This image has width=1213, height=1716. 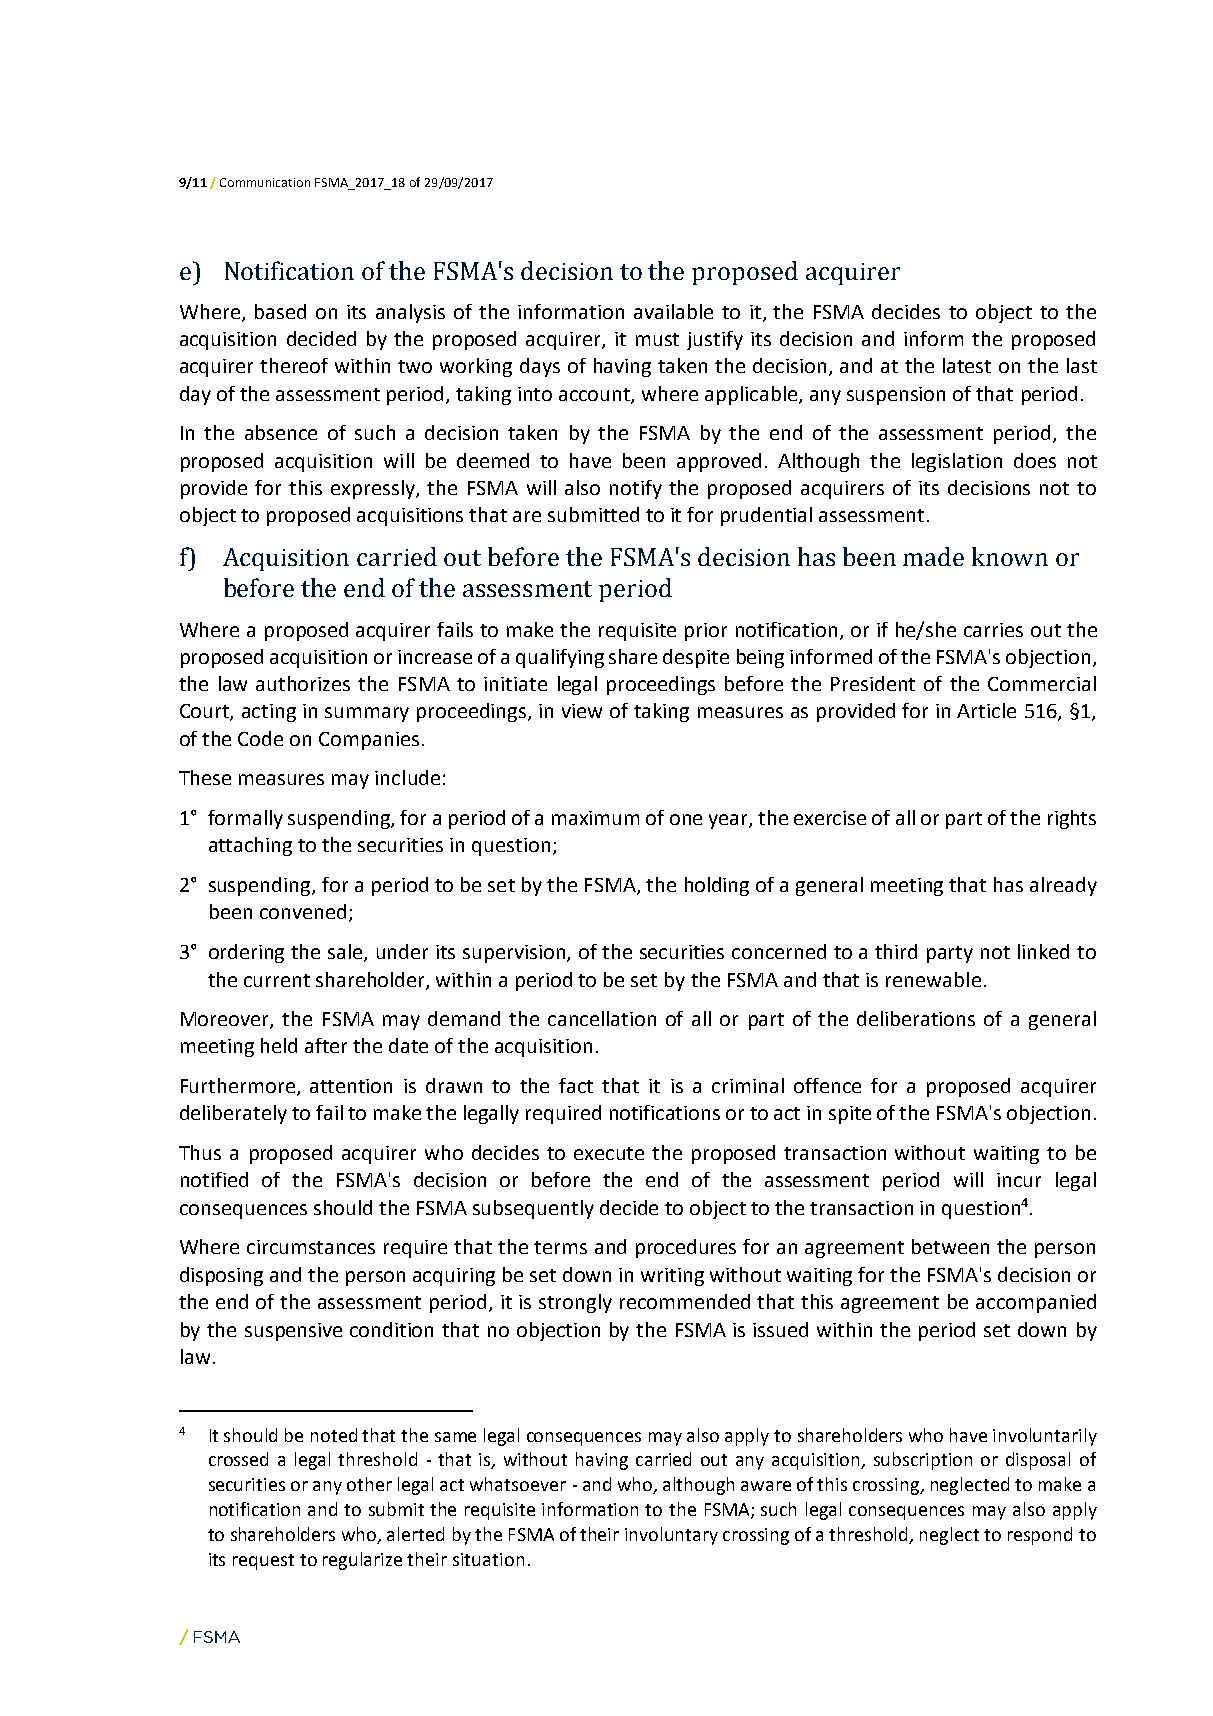 What do you see at coordinates (303, 683) in the image?
I see `authorizes` at bounding box center [303, 683].
